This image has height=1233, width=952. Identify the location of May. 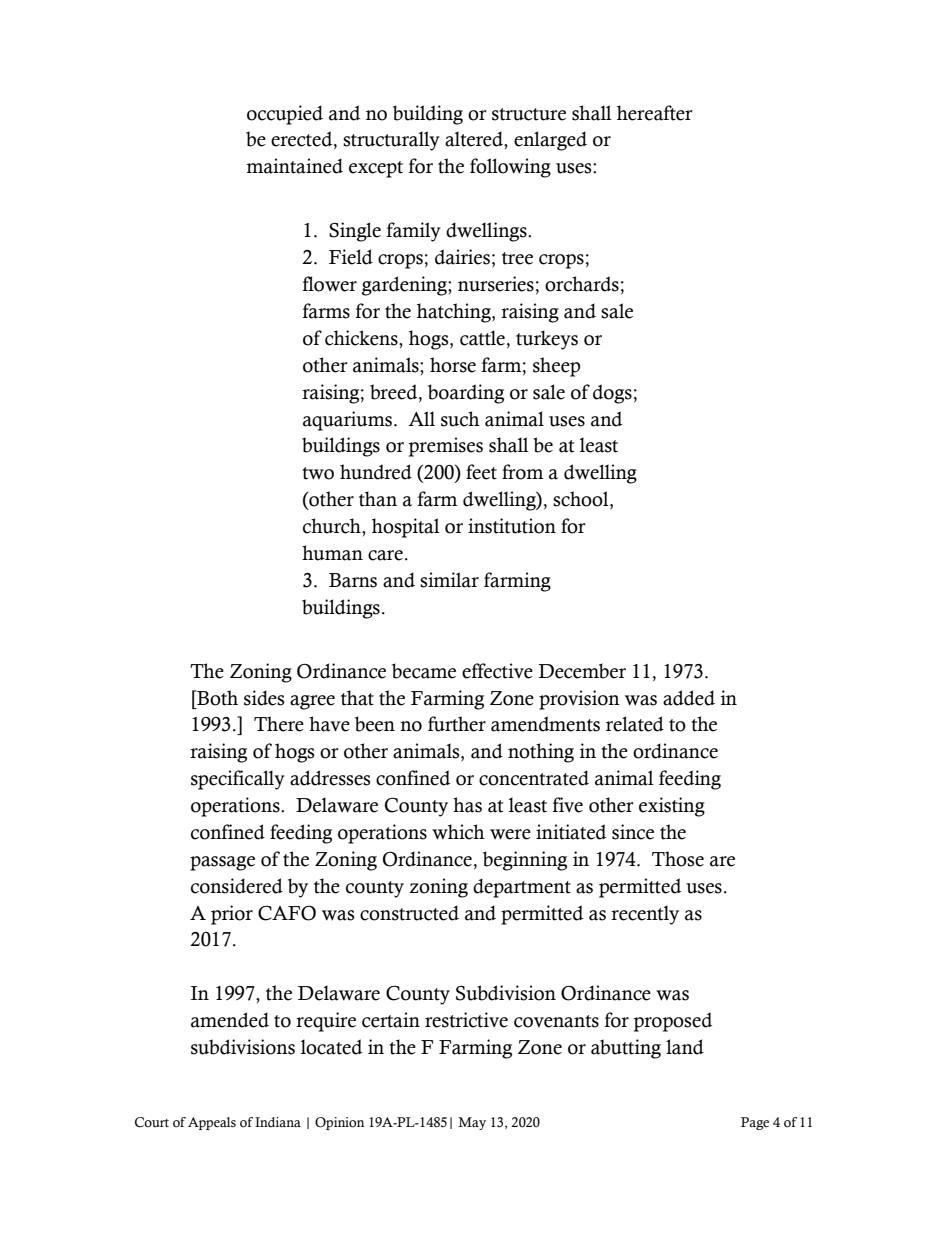
(472, 1123).
